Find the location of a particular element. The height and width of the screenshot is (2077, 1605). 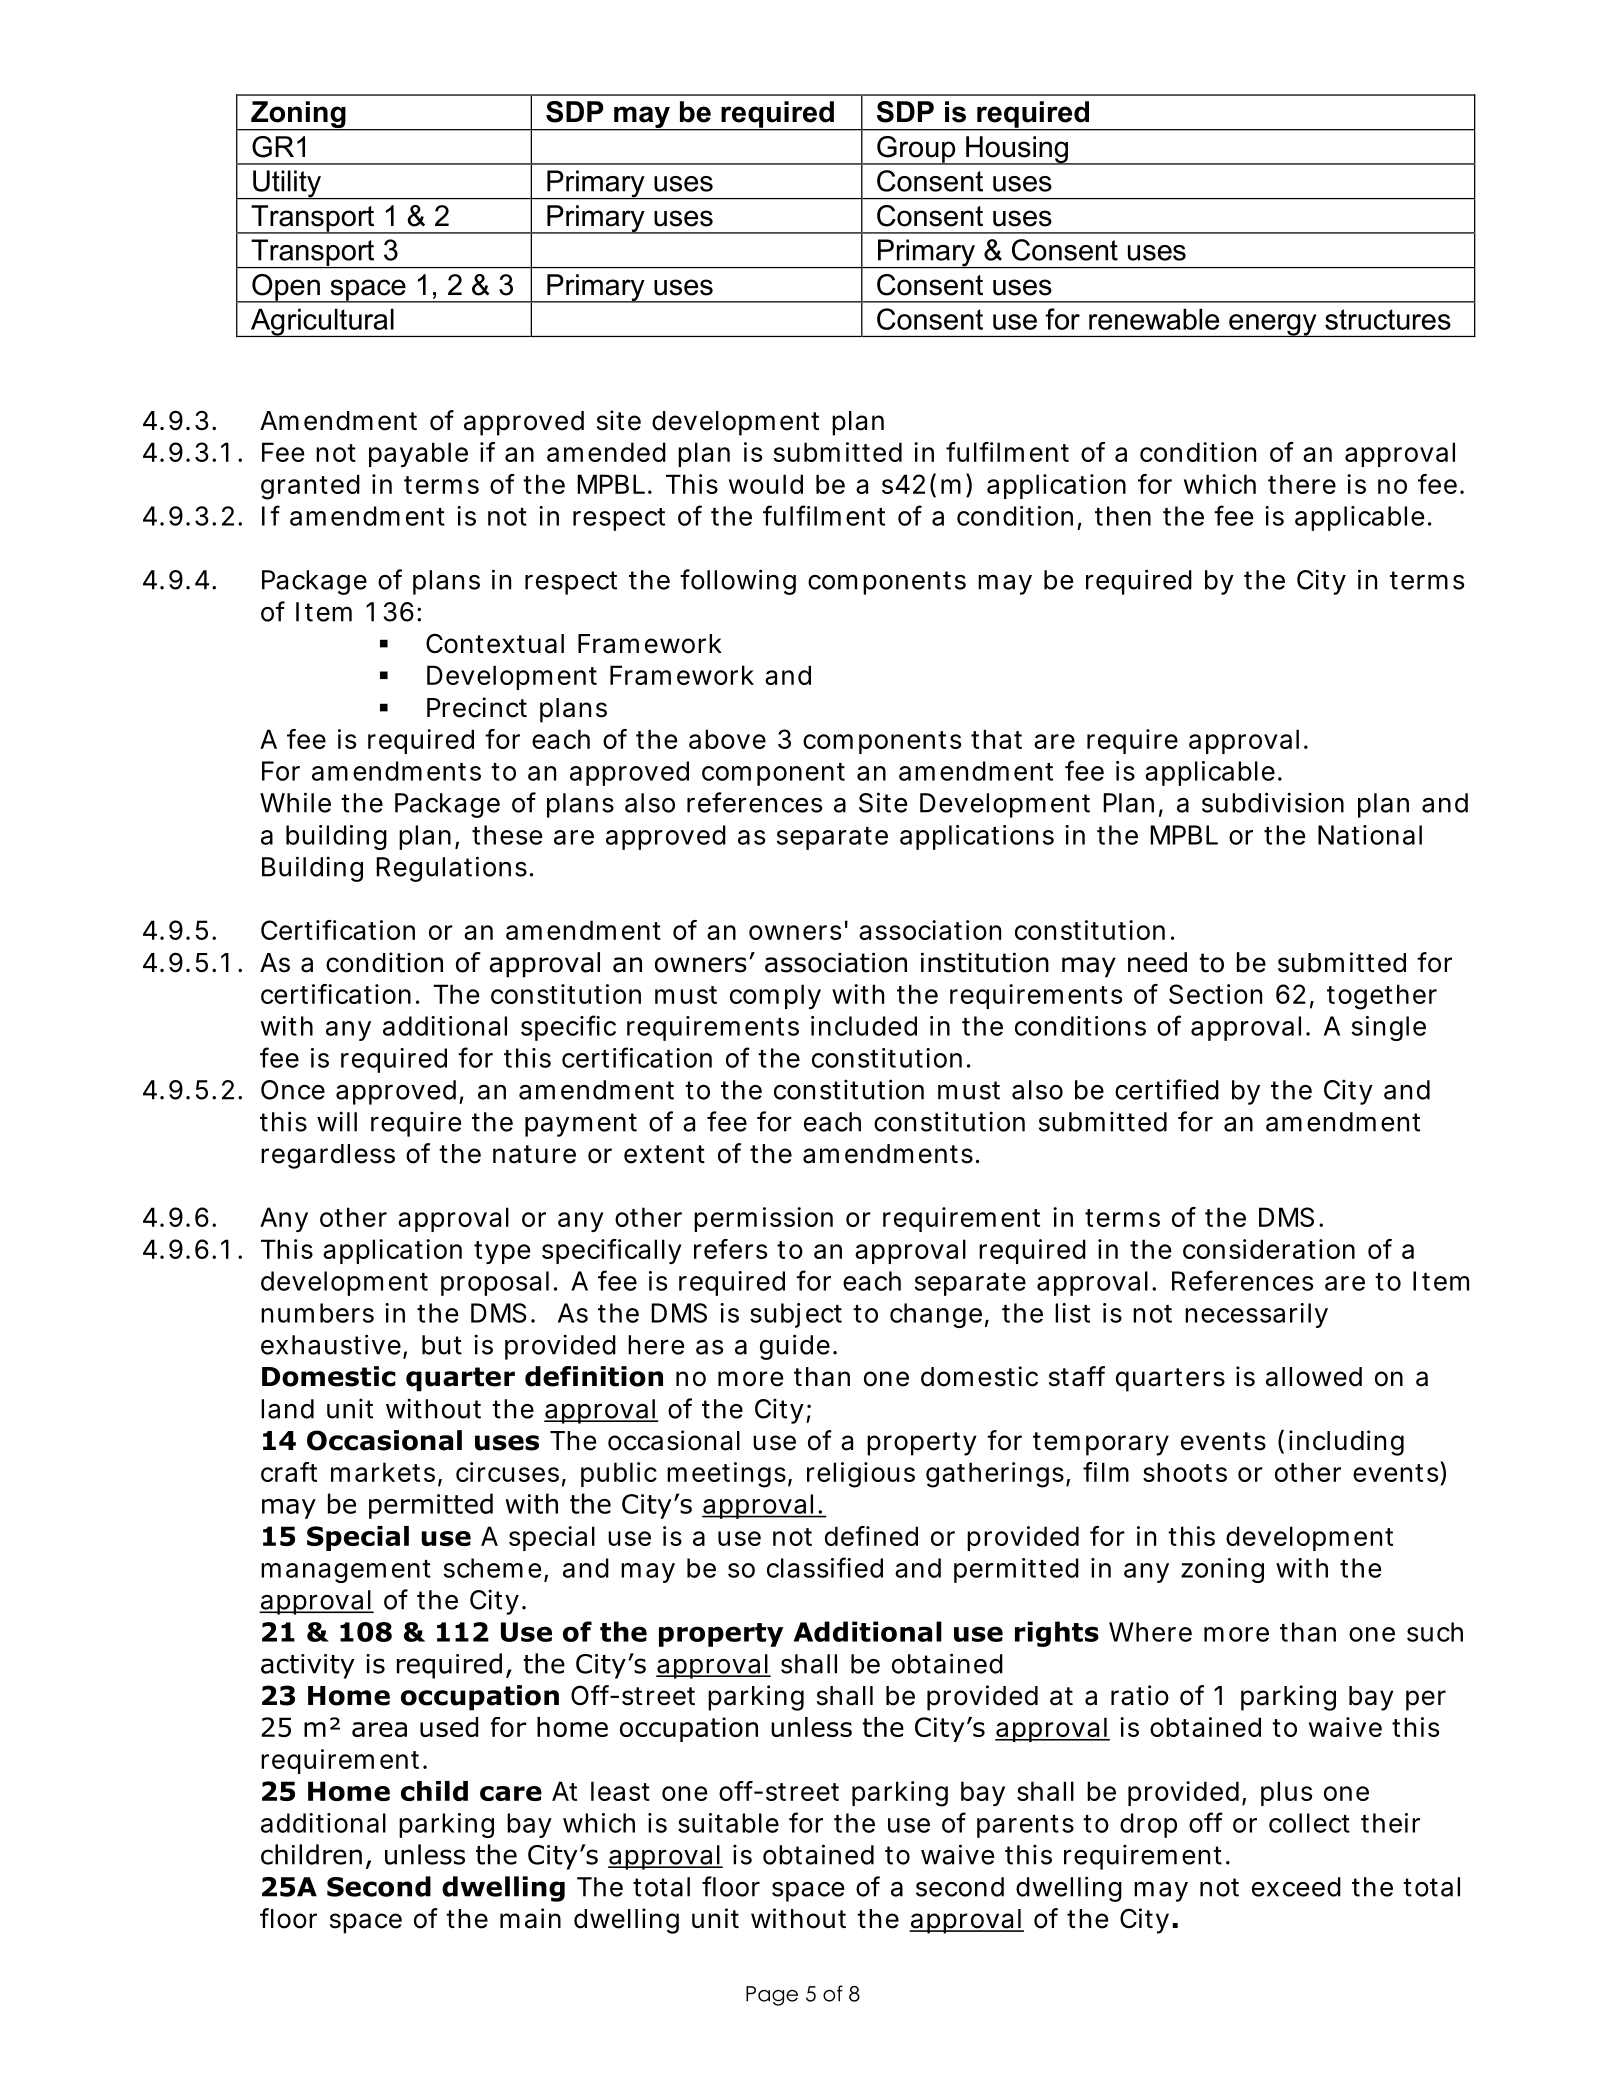

subdivision is located at coordinates (1273, 802).
